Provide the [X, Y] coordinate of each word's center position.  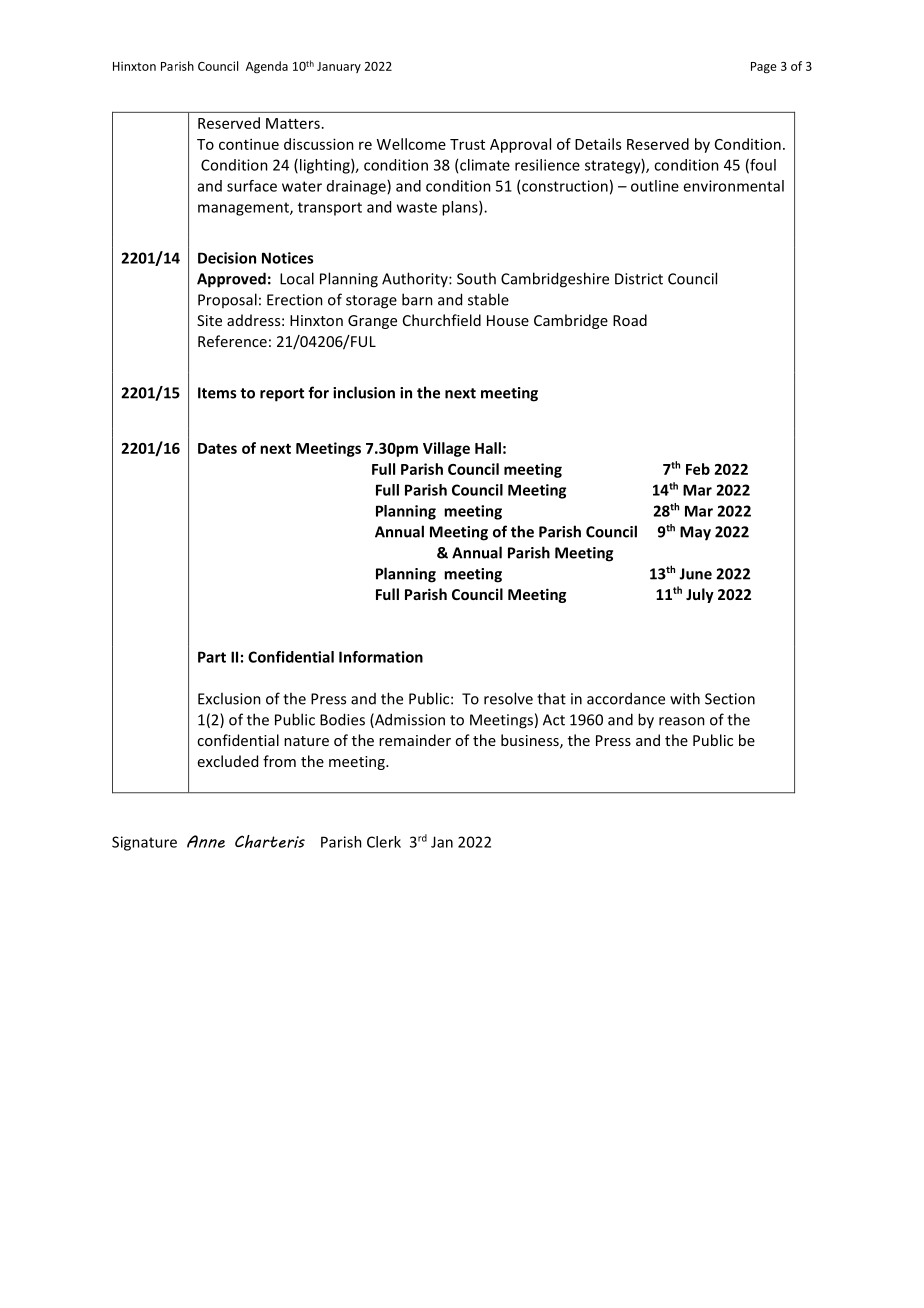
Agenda [267, 67]
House [508, 320]
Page [764, 68]
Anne [206, 841]
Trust [467, 144]
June [695, 574]
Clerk [384, 842]
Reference [232, 341]
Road [630, 320]
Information [381, 657]
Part [212, 657]
